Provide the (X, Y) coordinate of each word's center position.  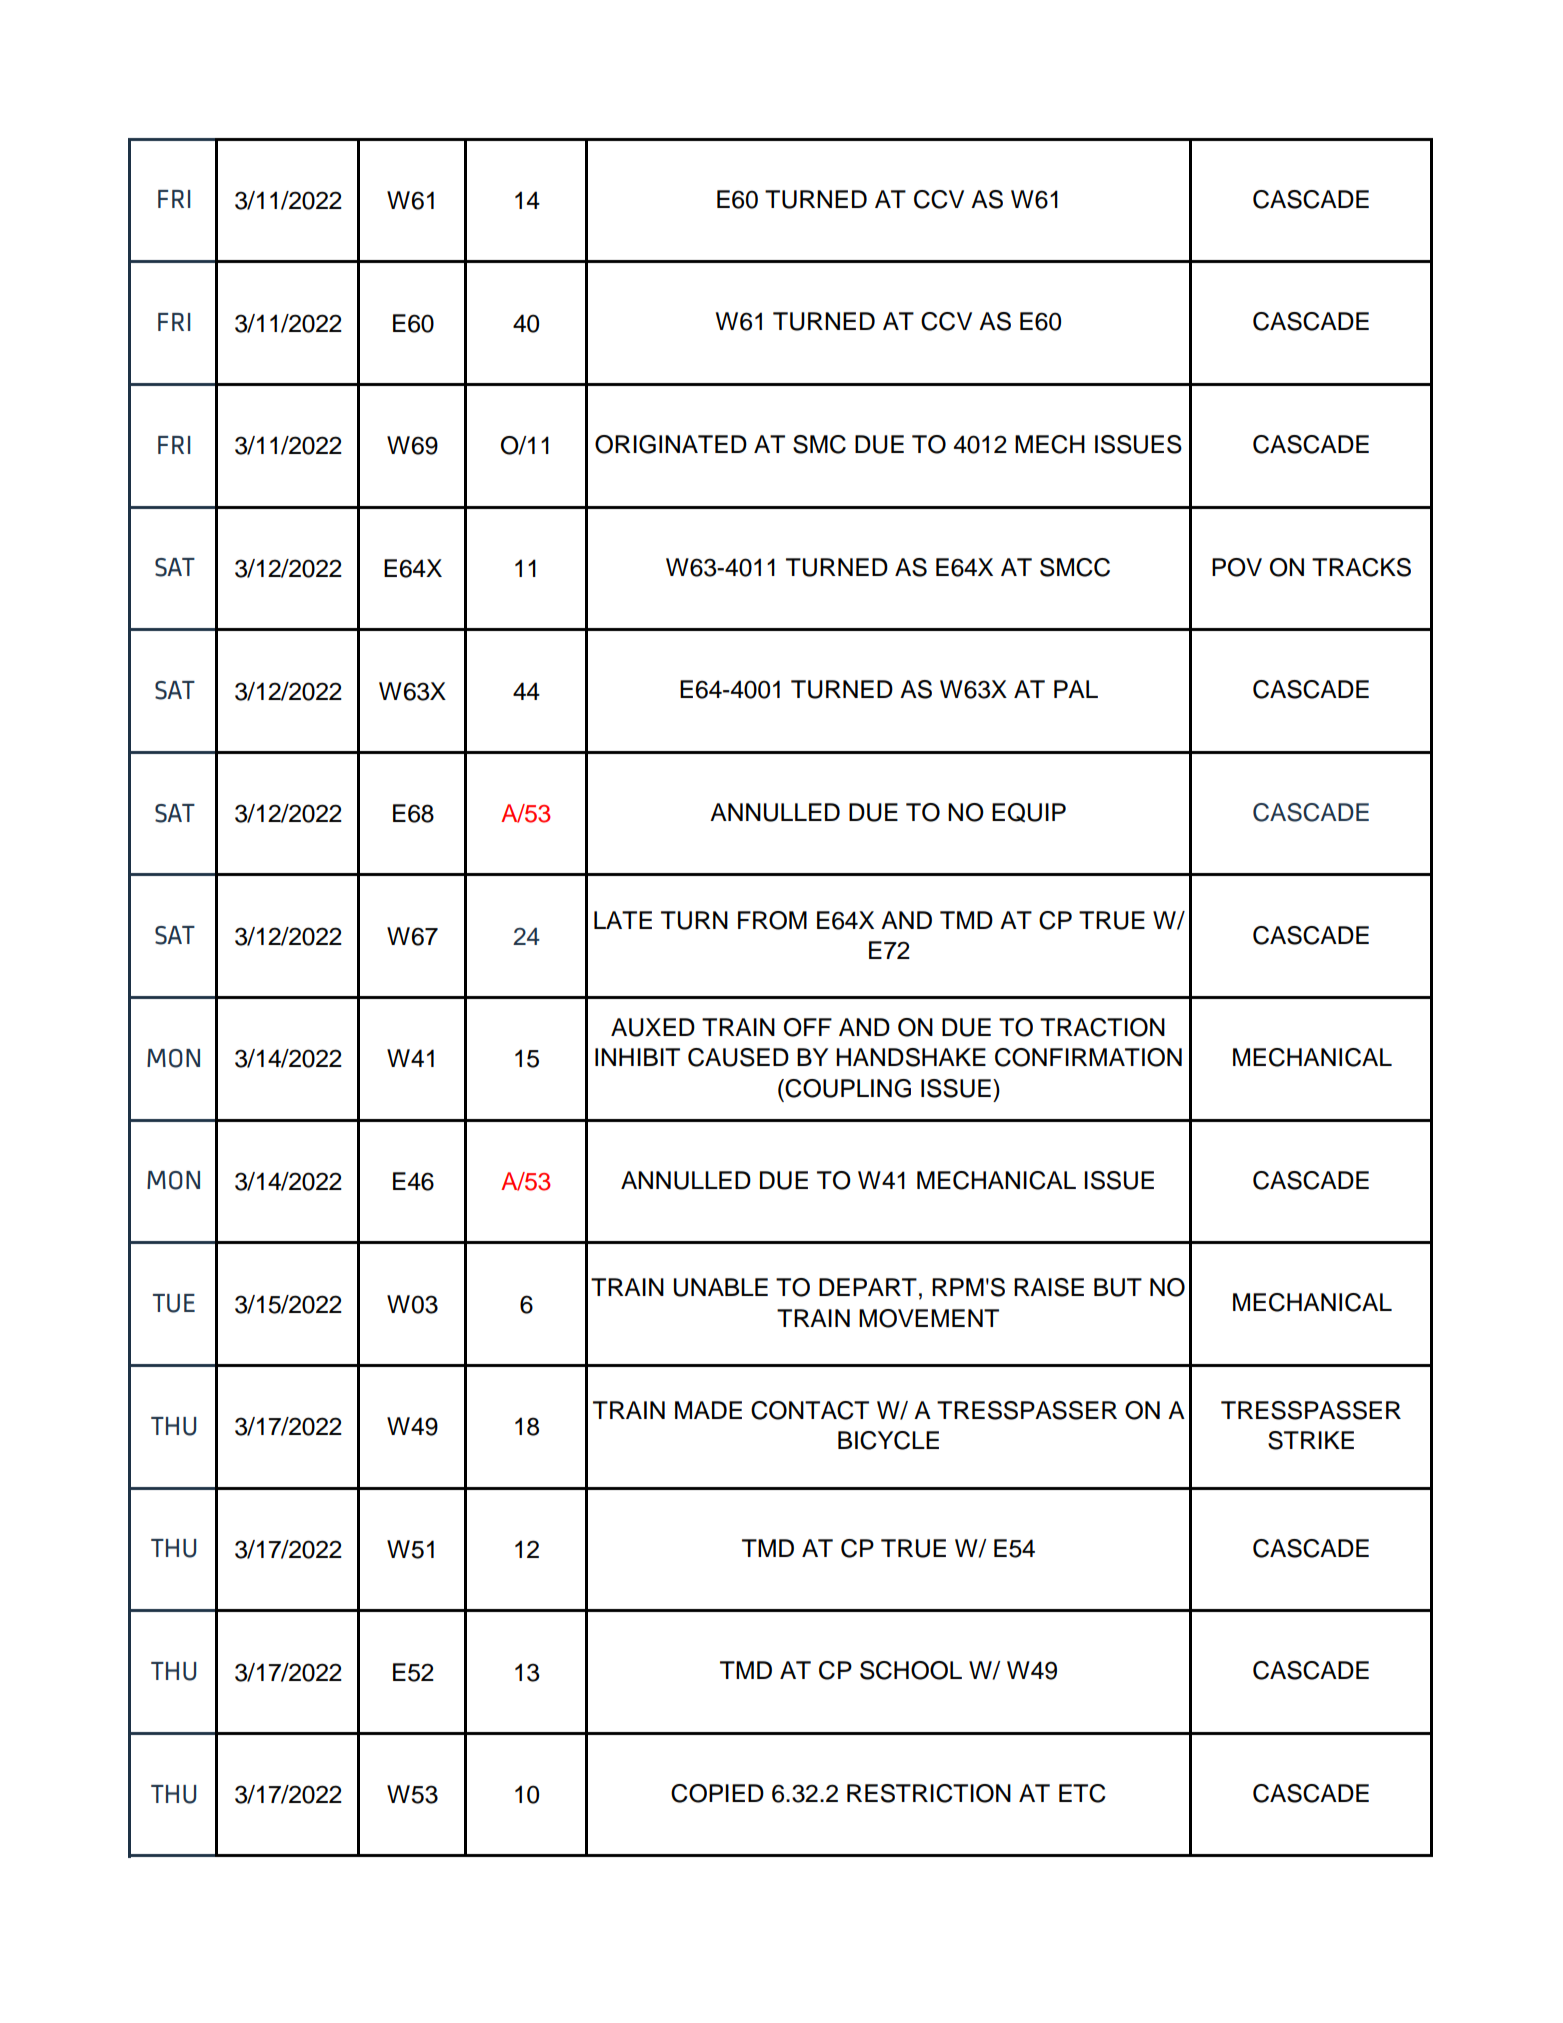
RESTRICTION (929, 1793)
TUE (174, 1303)
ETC (1082, 1793)
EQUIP (1029, 812)
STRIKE (1311, 1440)
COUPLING (848, 1088)
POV (1237, 567)
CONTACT (810, 1410)
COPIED (717, 1793)
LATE (623, 920)
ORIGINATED (671, 444)
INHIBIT (637, 1057)
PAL (1076, 689)
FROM (772, 920)
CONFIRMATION (1088, 1057)
